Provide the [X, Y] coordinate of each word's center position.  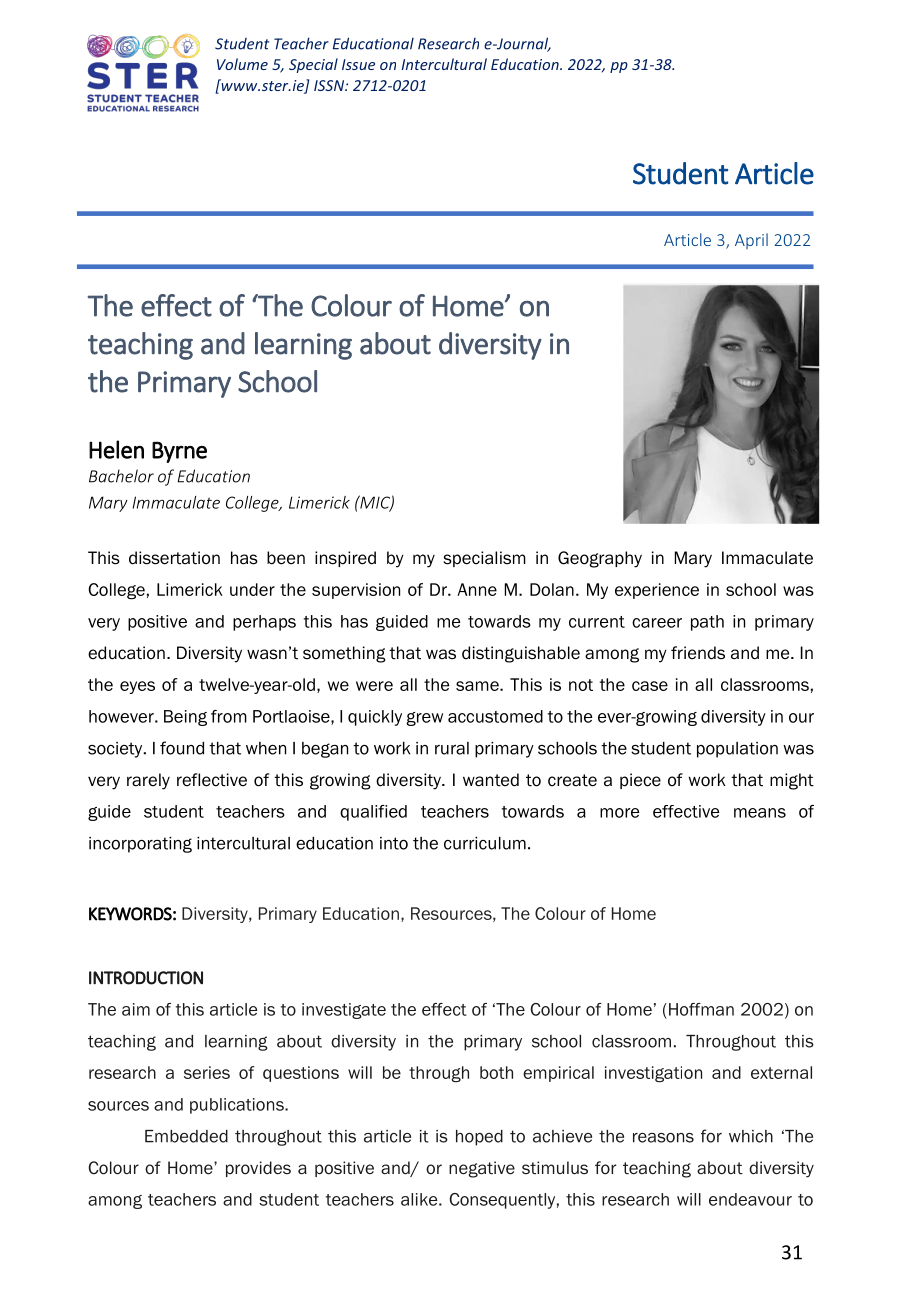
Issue [358, 64]
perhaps [264, 623]
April [751, 241]
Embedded [186, 1136]
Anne [477, 589]
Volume [242, 64]
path [707, 623]
